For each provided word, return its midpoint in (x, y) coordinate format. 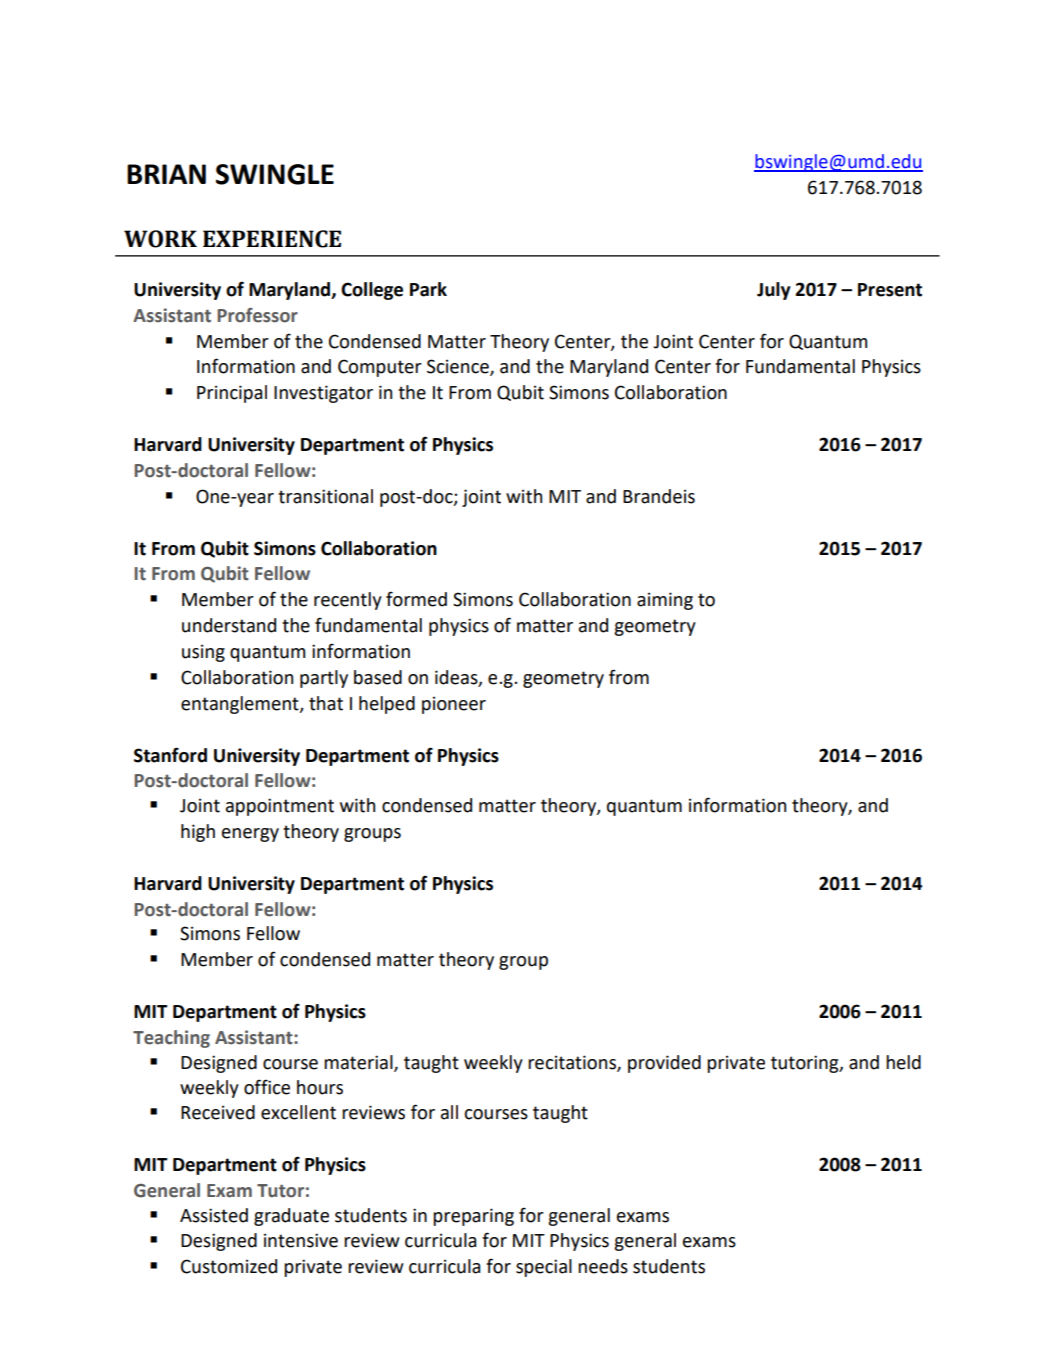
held (903, 1062)
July (774, 291)
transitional (325, 496)
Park (428, 289)
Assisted (214, 1215)
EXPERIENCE (272, 239)
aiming (665, 601)
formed (416, 599)
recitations (573, 1063)
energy (250, 835)
